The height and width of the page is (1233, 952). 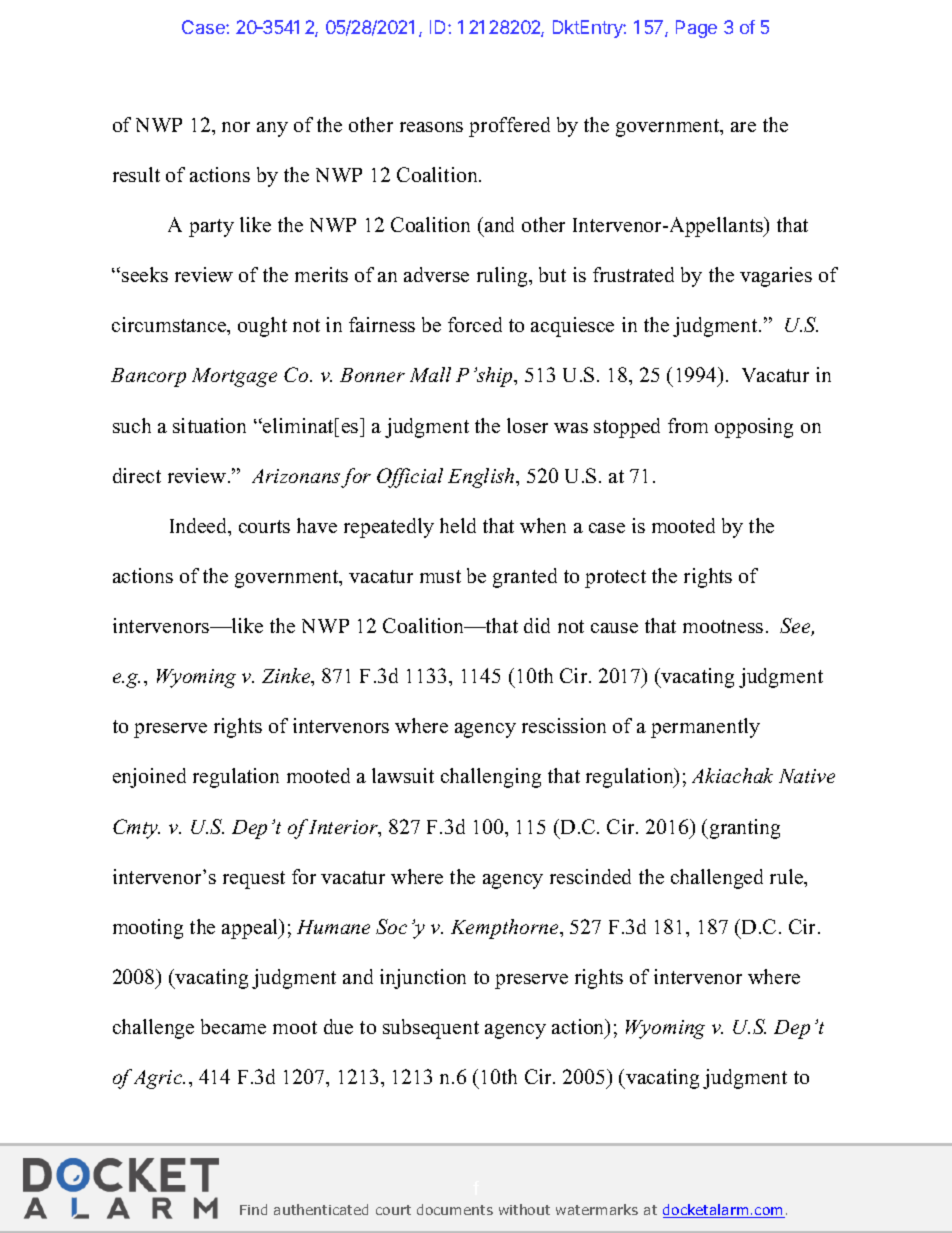 I want to click on documents, so click(x=455, y=1209).
